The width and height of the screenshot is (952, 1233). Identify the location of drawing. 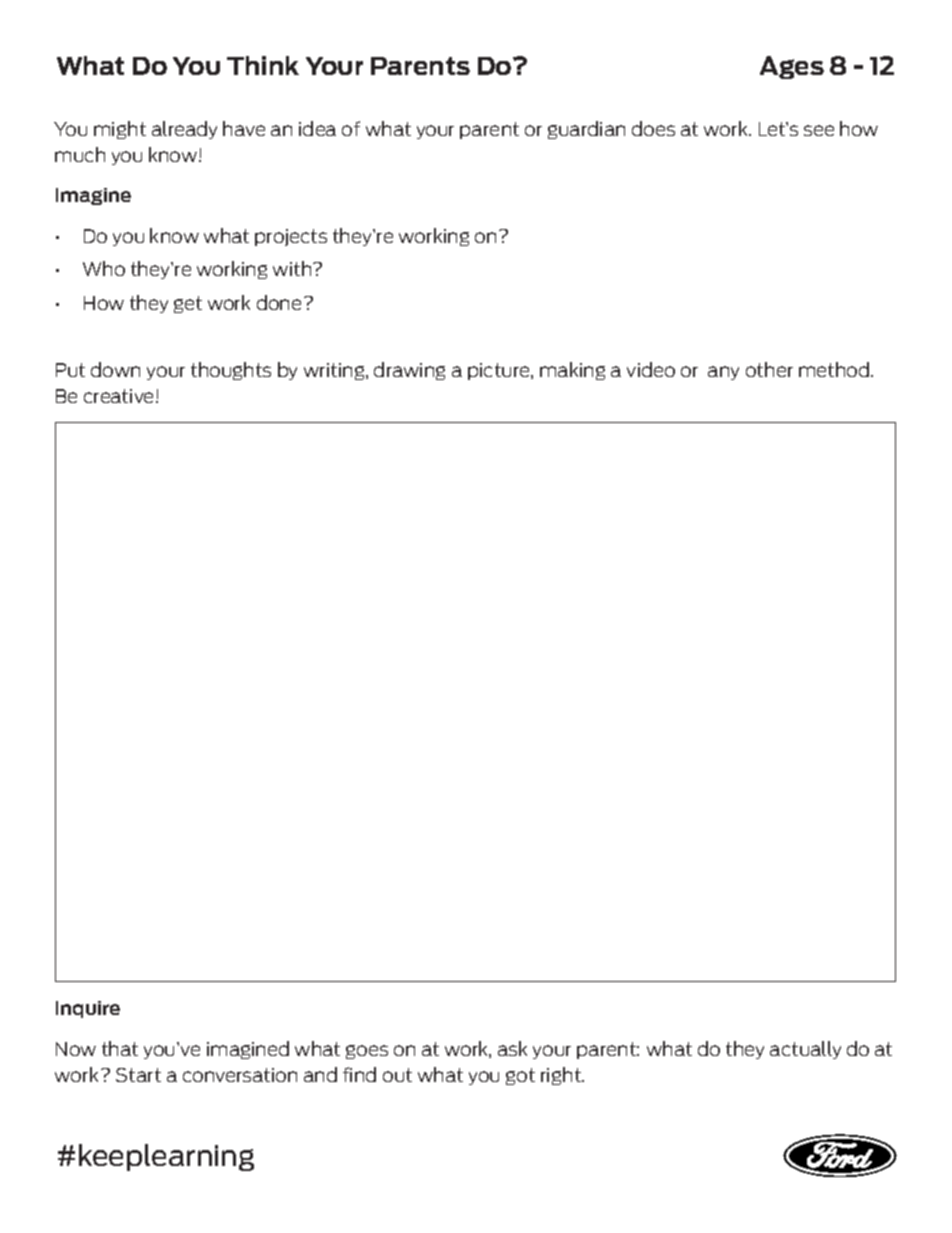
(409, 371).
